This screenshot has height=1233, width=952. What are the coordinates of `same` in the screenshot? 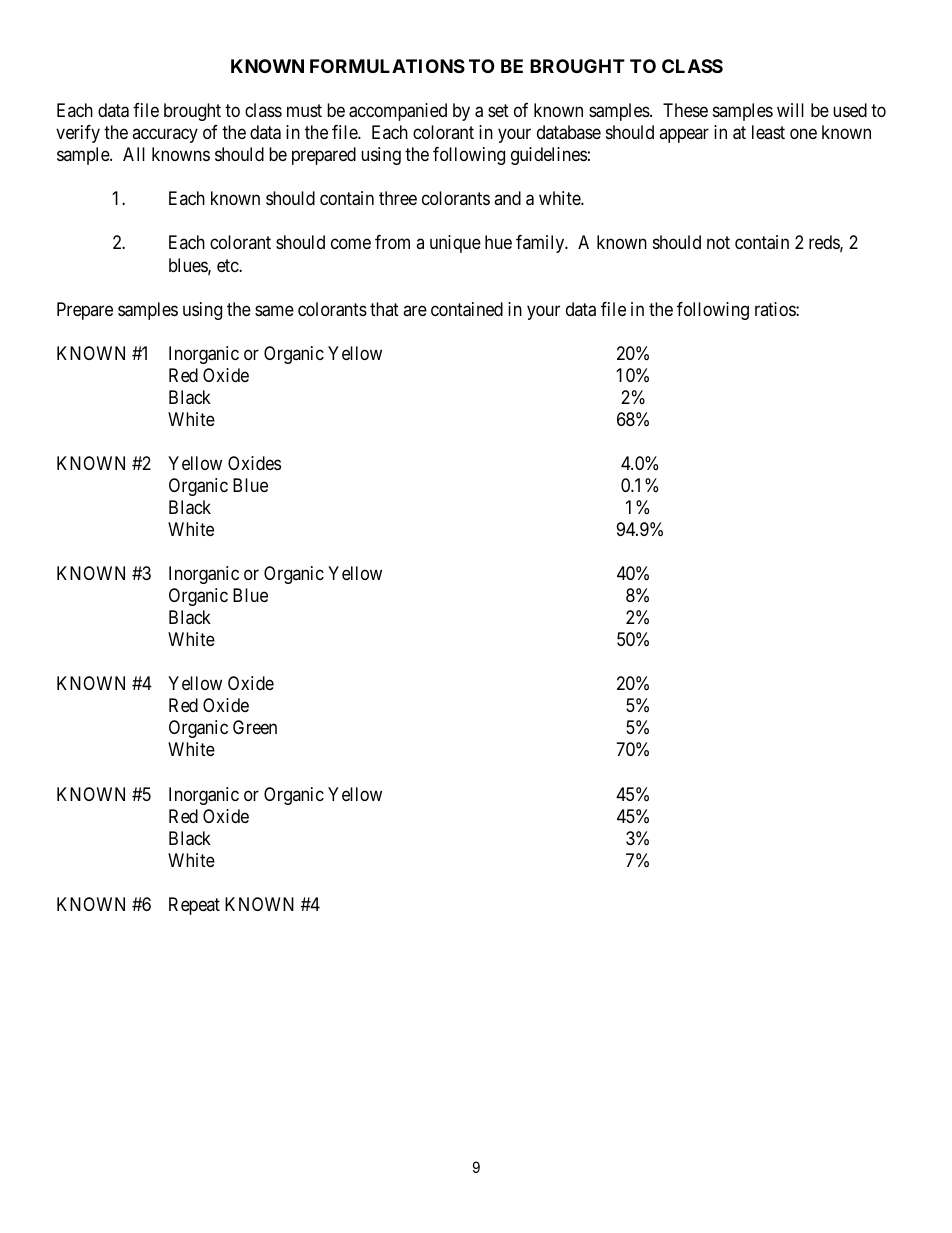 It's located at (274, 311).
